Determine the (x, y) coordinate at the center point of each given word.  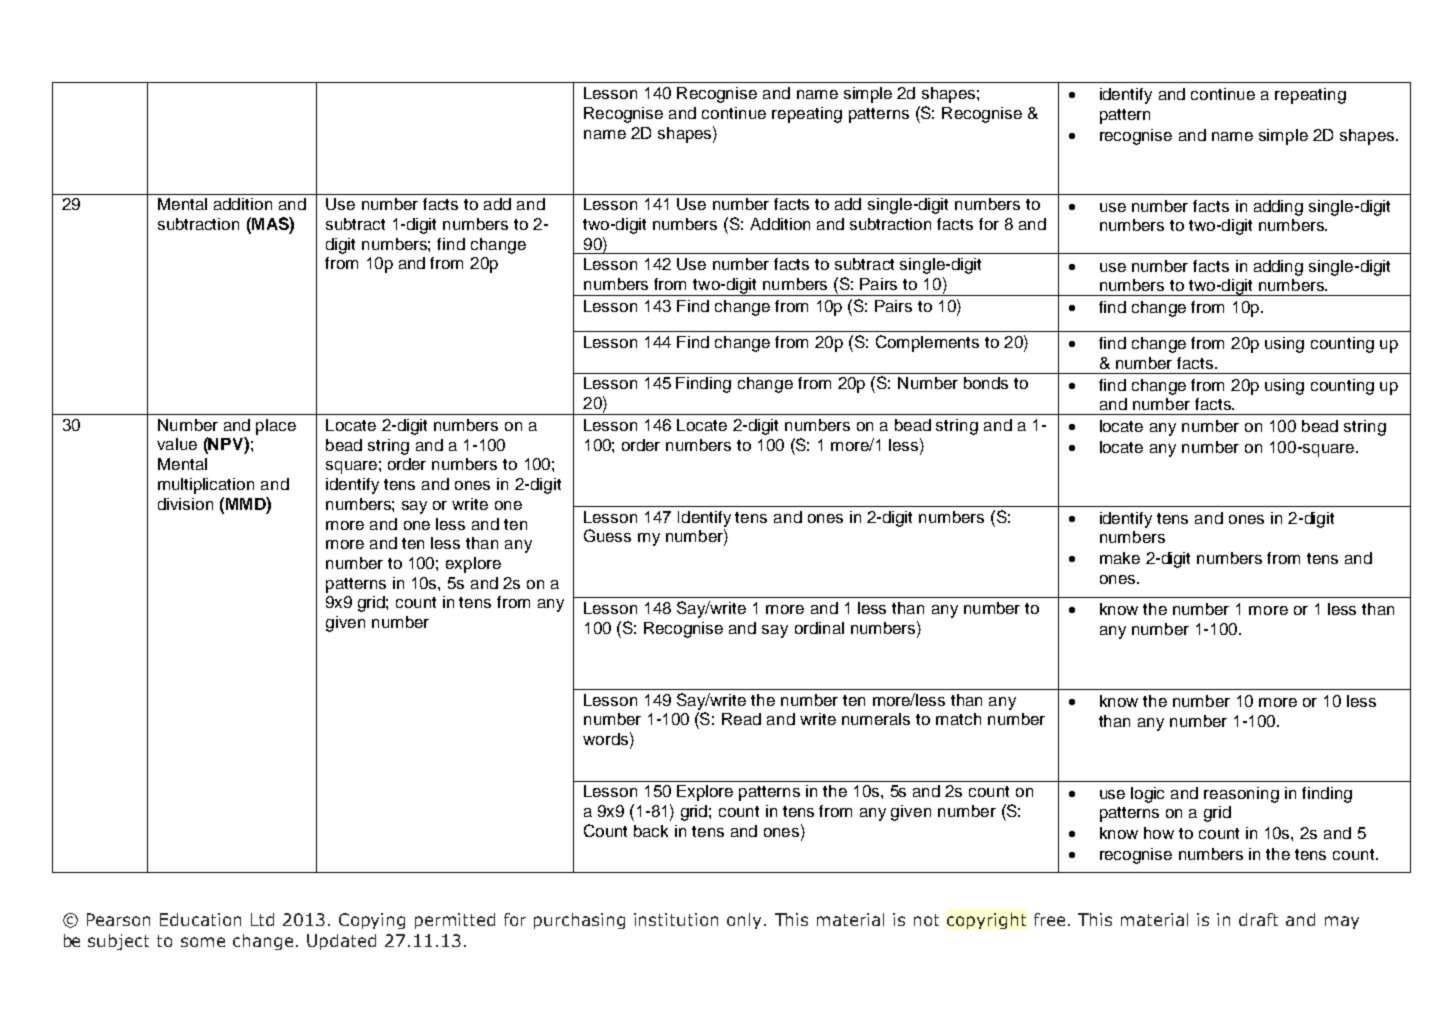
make (1120, 558)
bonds (986, 383)
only (744, 921)
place (276, 427)
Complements (927, 343)
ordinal (819, 628)
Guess (607, 535)
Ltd (262, 919)
